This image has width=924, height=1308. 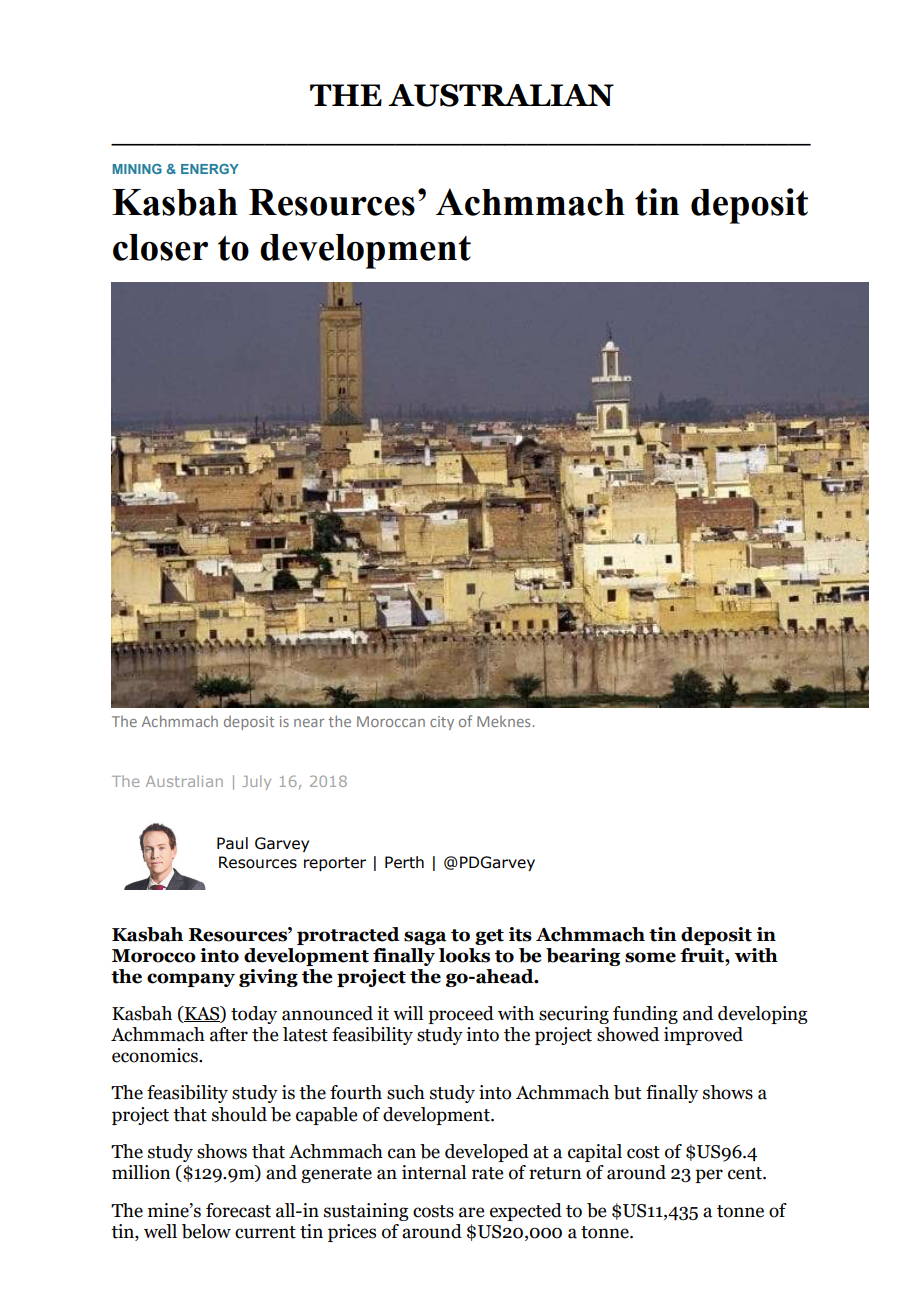 What do you see at coordinates (404, 862) in the image?
I see `Perth` at bounding box center [404, 862].
